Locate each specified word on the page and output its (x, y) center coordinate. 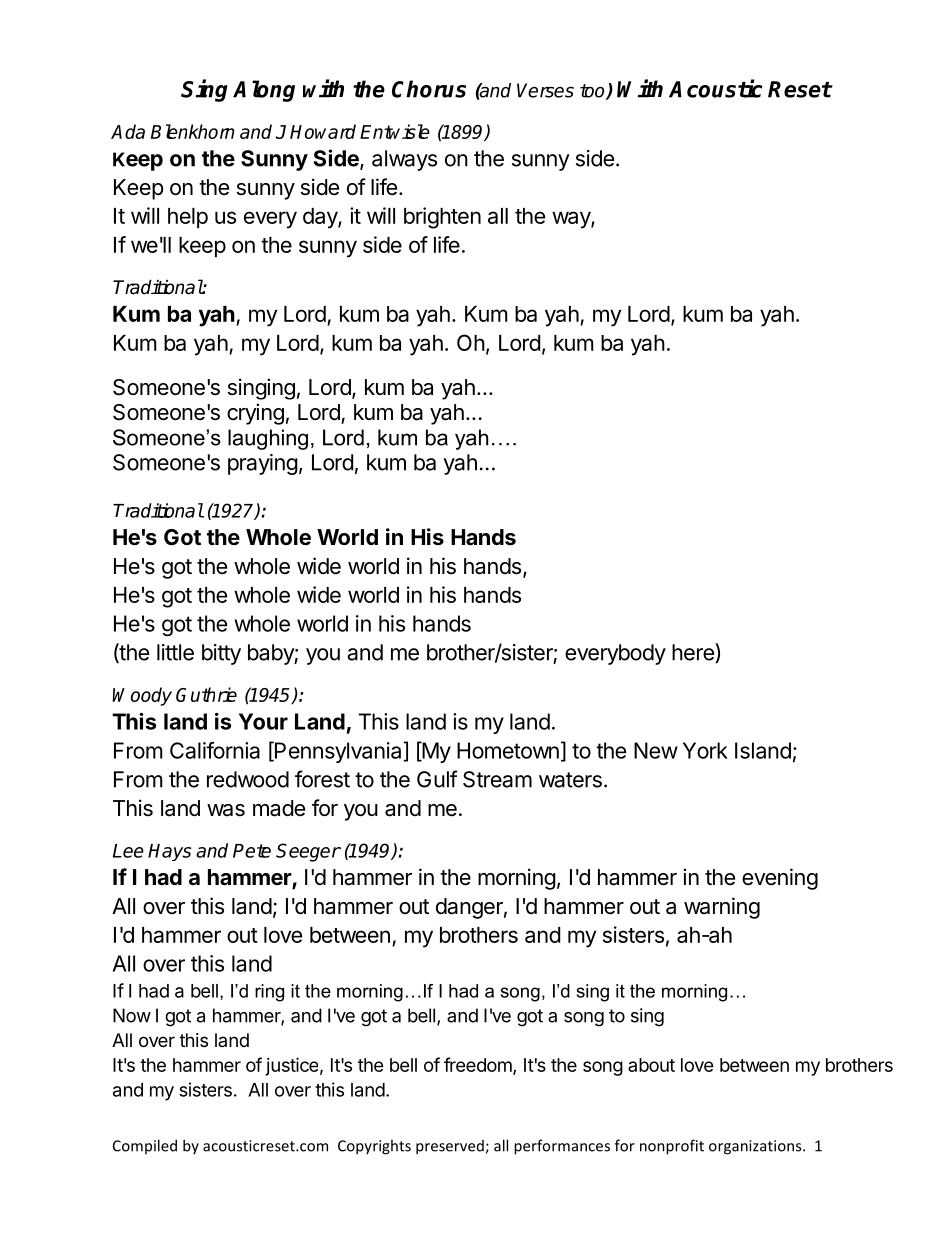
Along (264, 91)
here (694, 652)
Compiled (145, 1146)
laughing (268, 439)
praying (263, 464)
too (593, 92)
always (404, 160)
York (705, 750)
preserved (451, 1147)
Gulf (437, 779)
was (226, 810)
